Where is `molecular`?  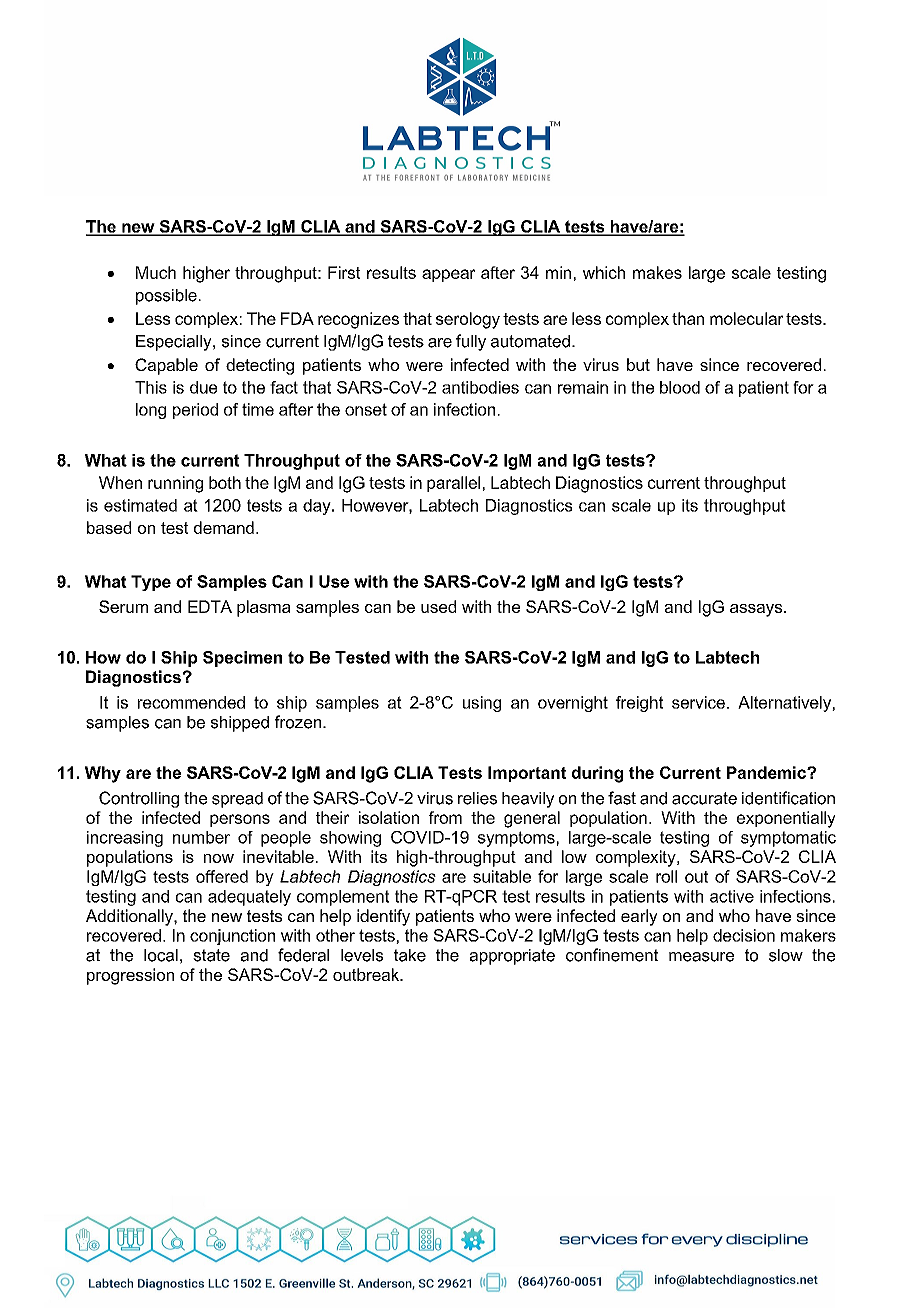 molecular is located at coordinates (747, 318).
